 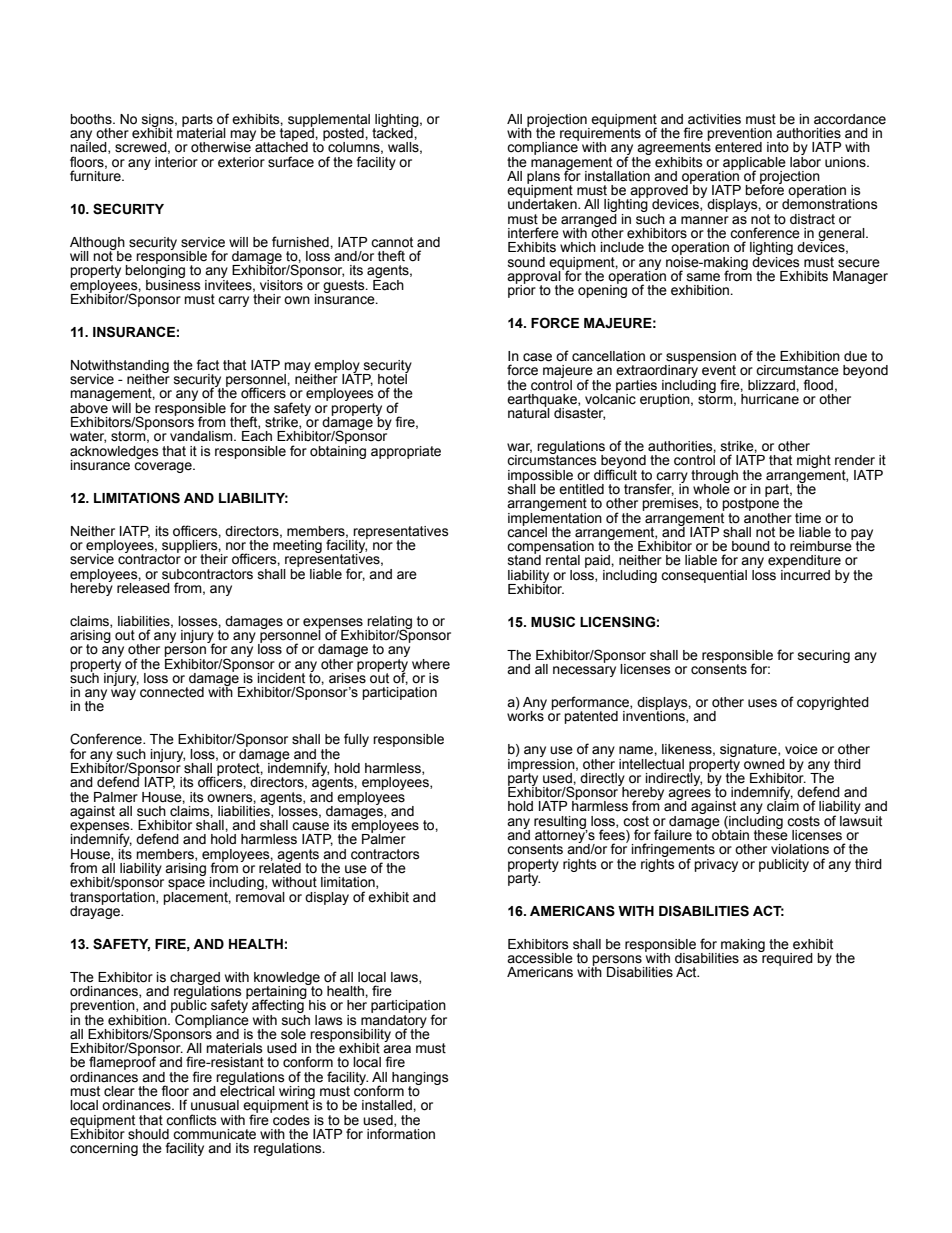 I want to click on might, so click(x=814, y=461).
